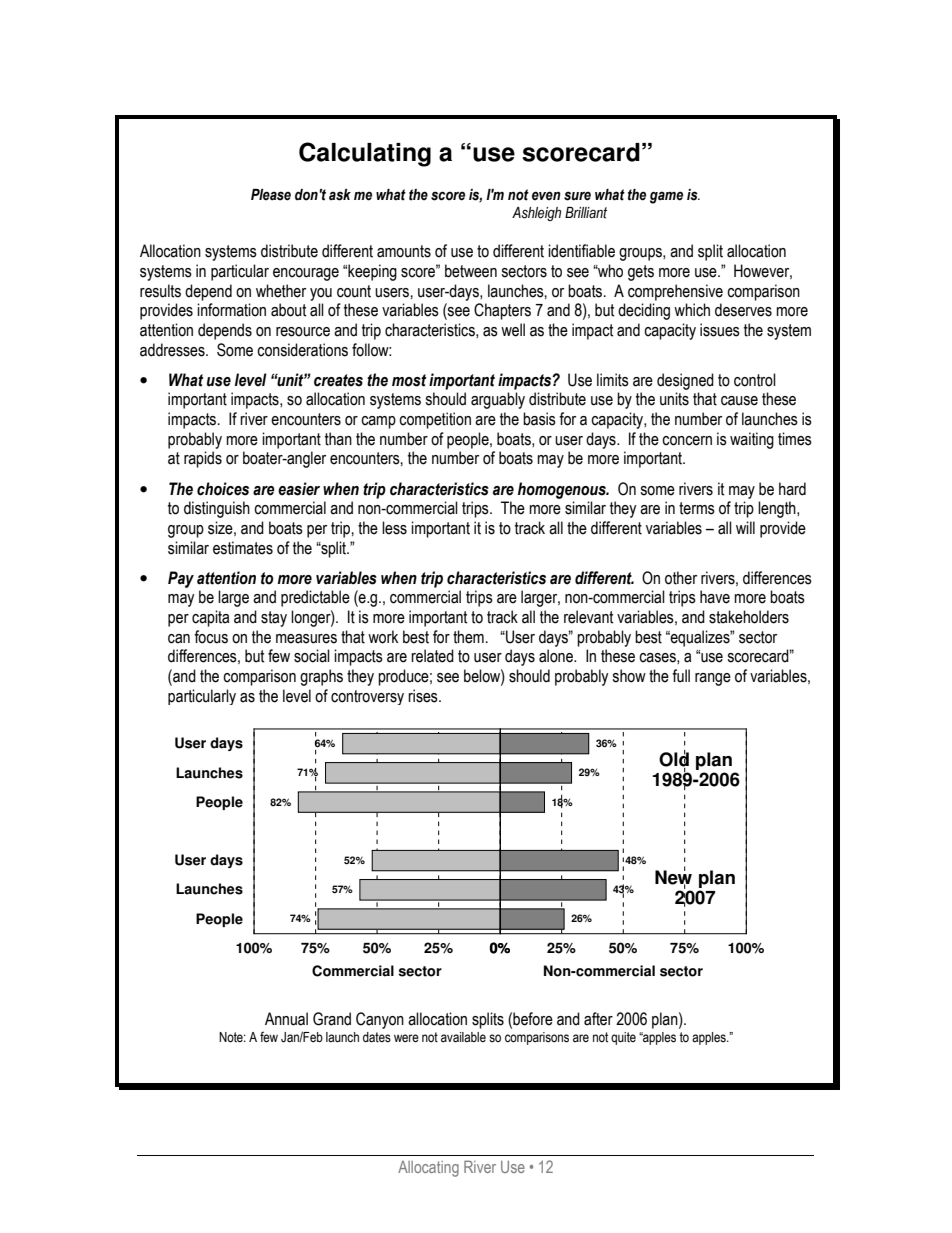 The height and width of the document is (1233, 952). What do you see at coordinates (463, 1037) in the document?
I see `available` at bounding box center [463, 1037].
